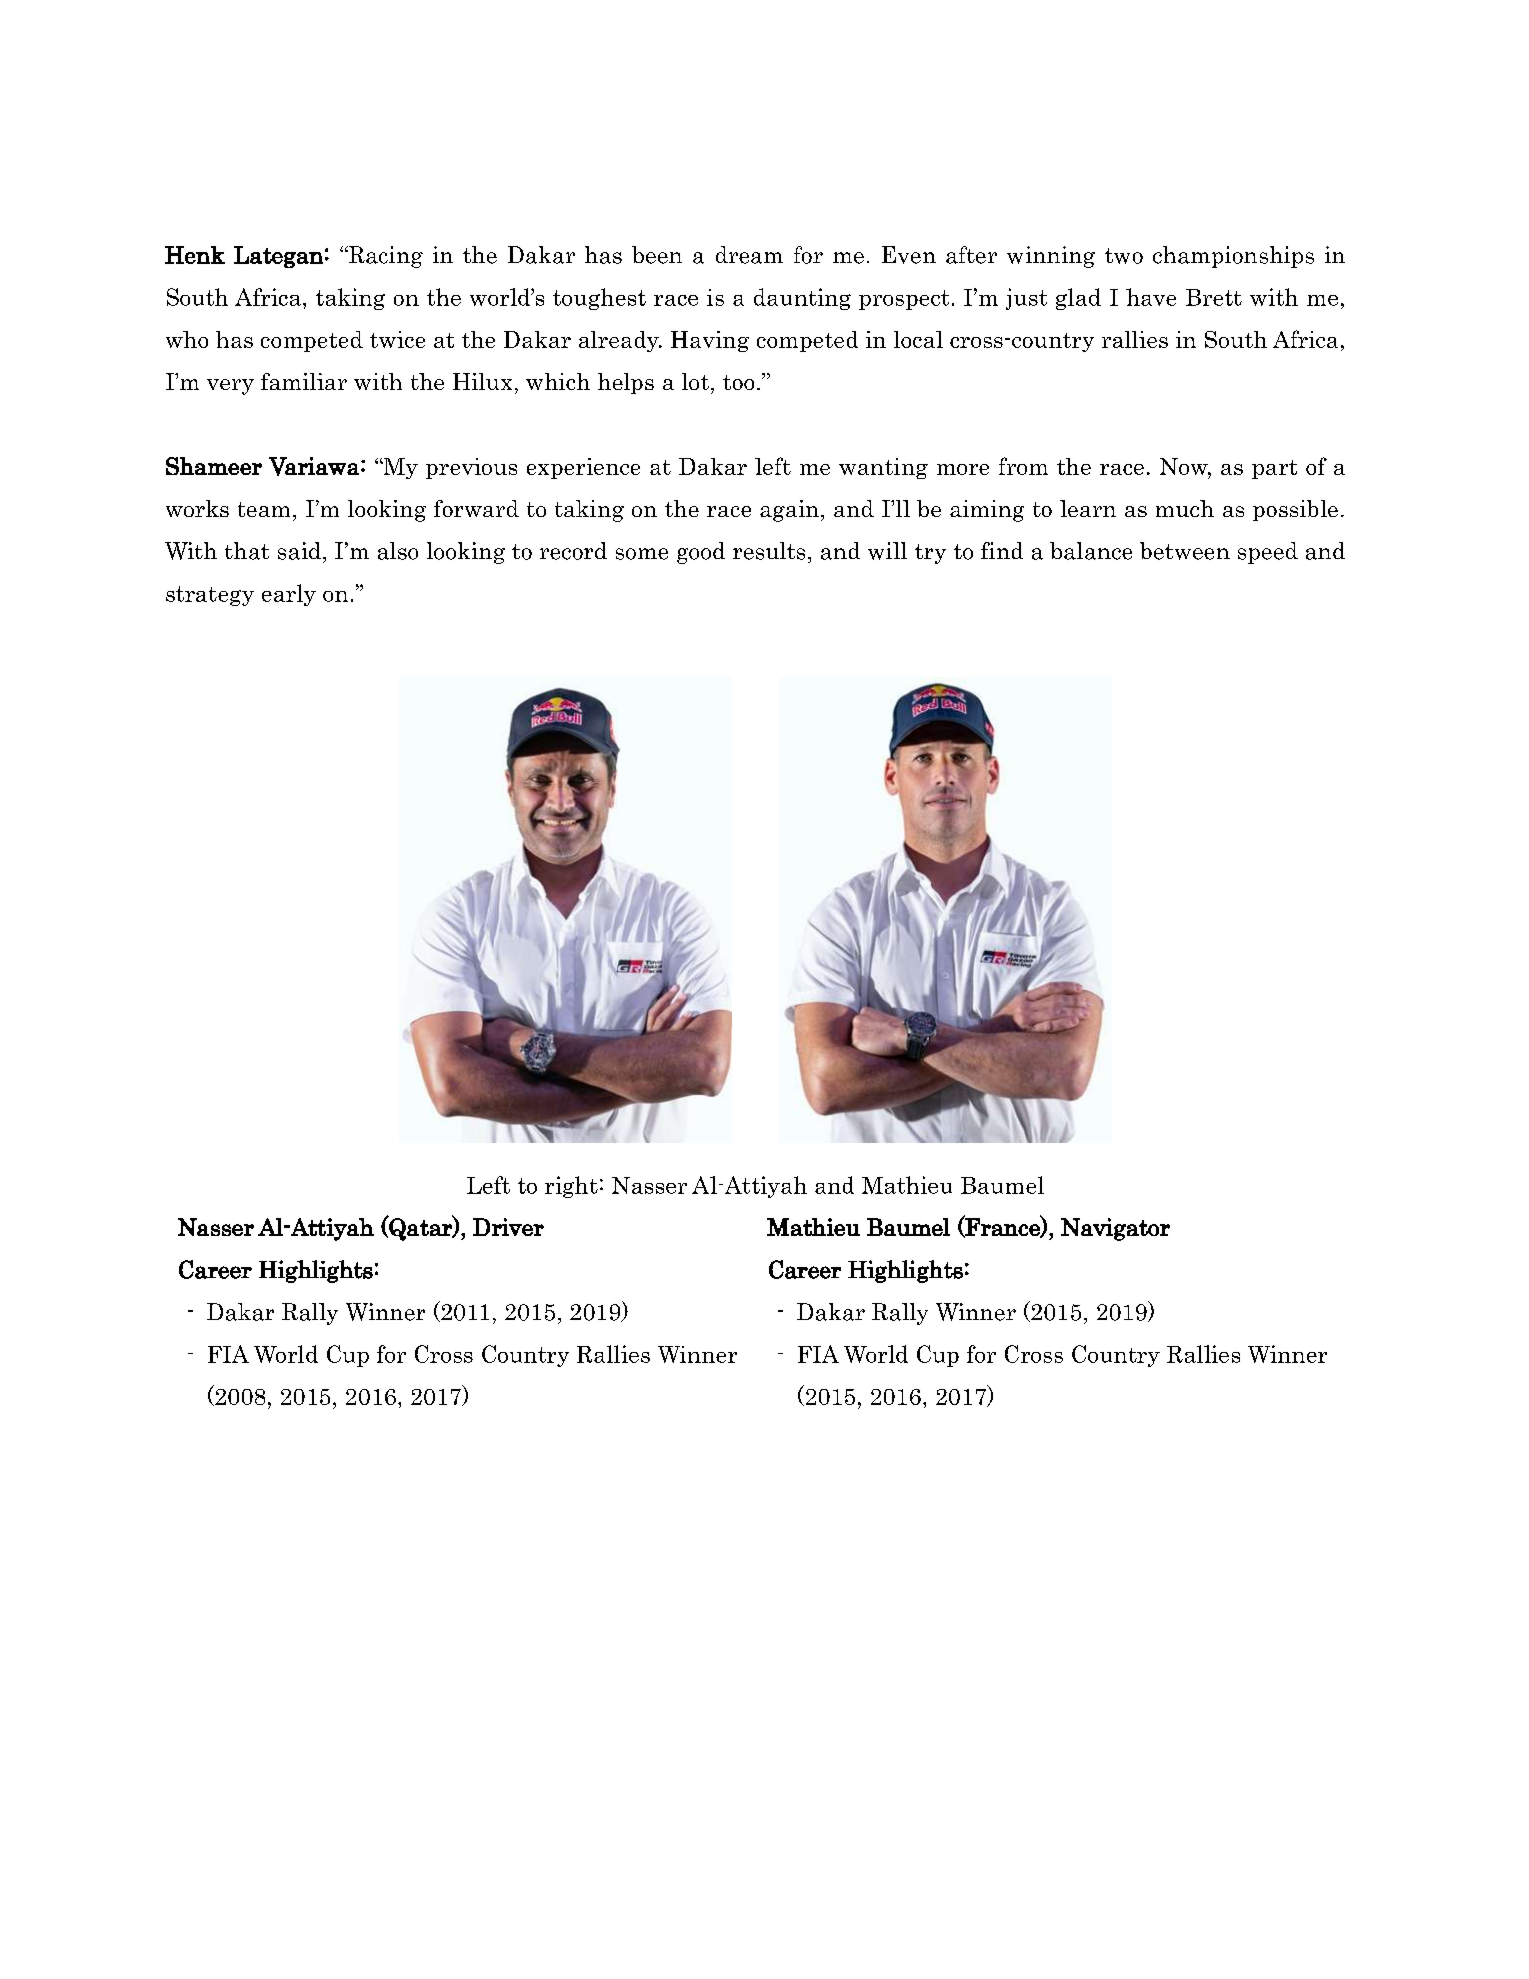 This screenshot has height=1979, width=1529. Describe the element at coordinates (1115, 1229) in the screenshot. I see `Navigator` at that location.
